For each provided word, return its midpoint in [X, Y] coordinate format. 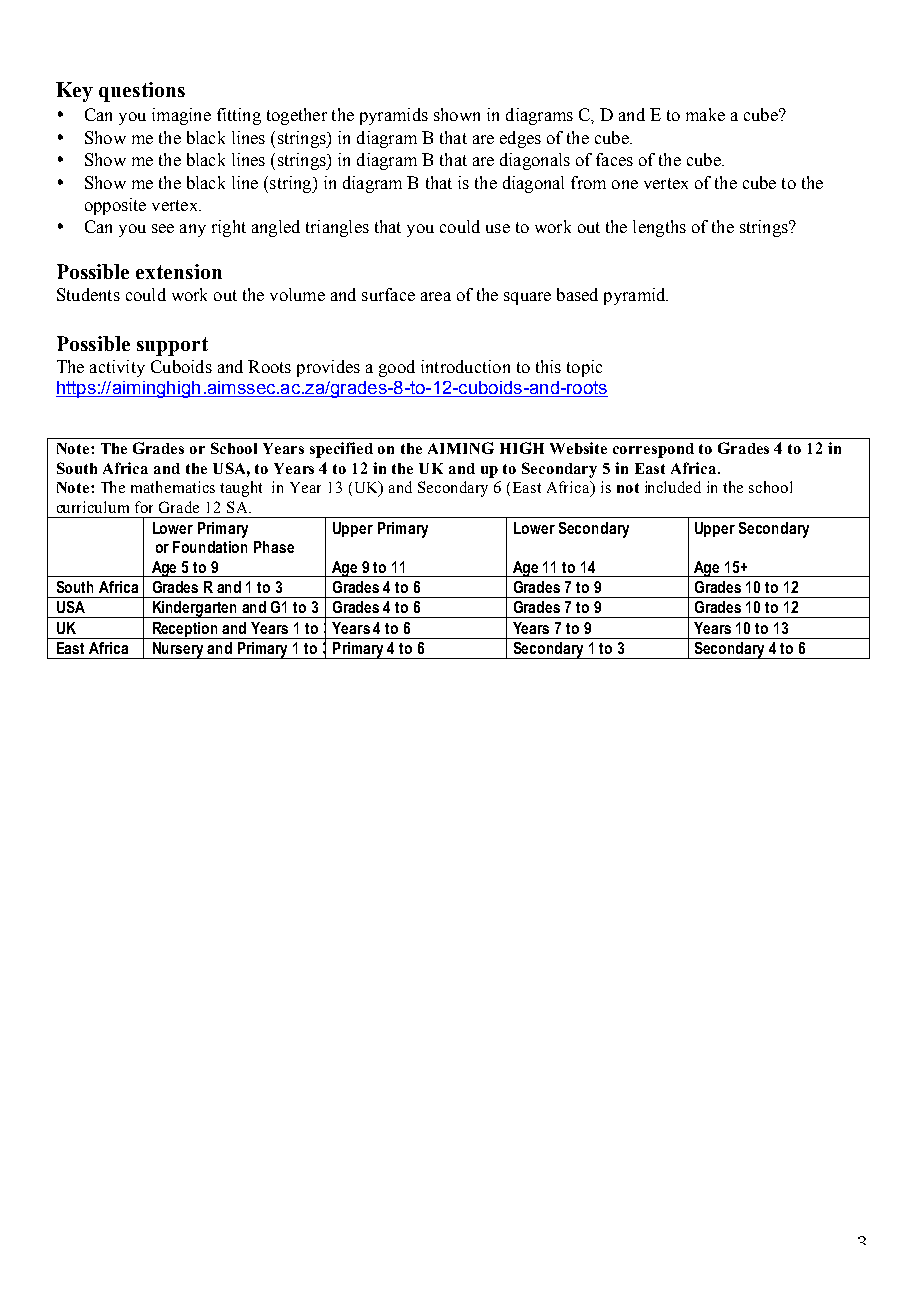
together [297, 116]
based [577, 294]
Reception [185, 630]
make [705, 114]
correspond [653, 450]
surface [388, 294]
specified [341, 450]
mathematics [173, 487]
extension [179, 271]
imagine [181, 116]
